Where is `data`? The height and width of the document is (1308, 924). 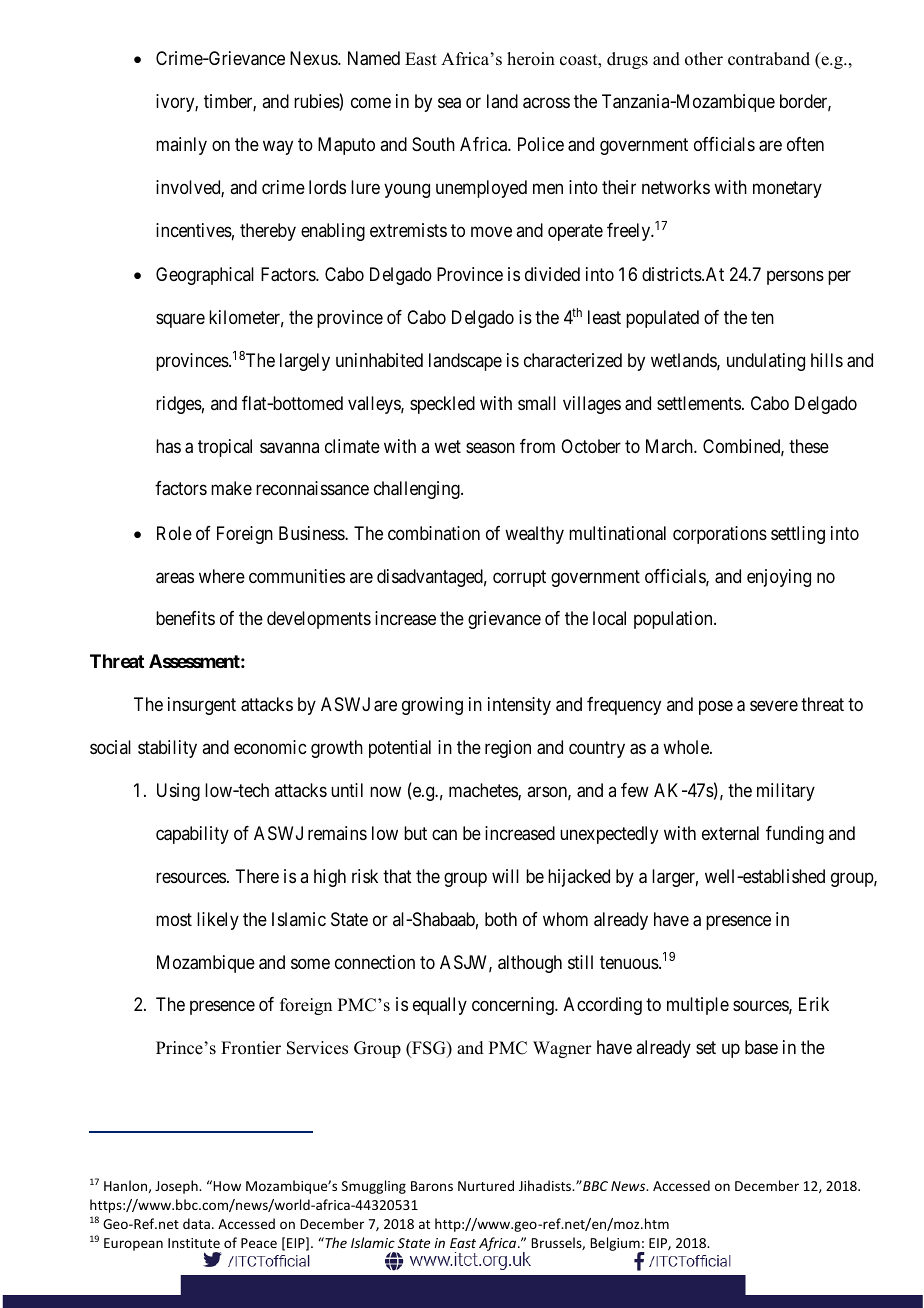 data is located at coordinates (196, 1223).
